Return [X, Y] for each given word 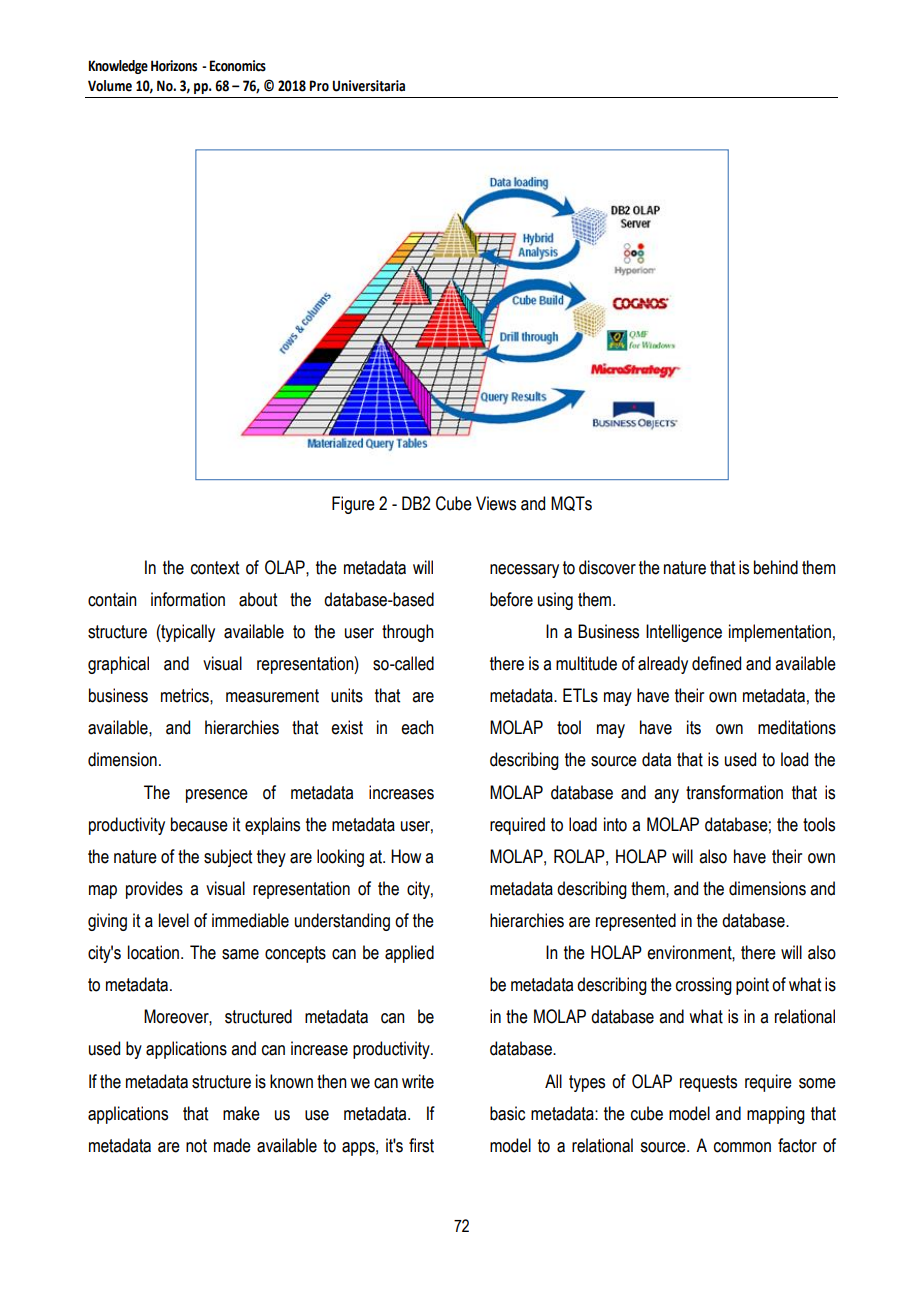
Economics [238, 66]
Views [496, 503]
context [215, 568]
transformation [734, 792]
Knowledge [118, 67]
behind [776, 567]
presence [217, 796]
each [417, 727]
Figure [353, 505]
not [196, 1146]
